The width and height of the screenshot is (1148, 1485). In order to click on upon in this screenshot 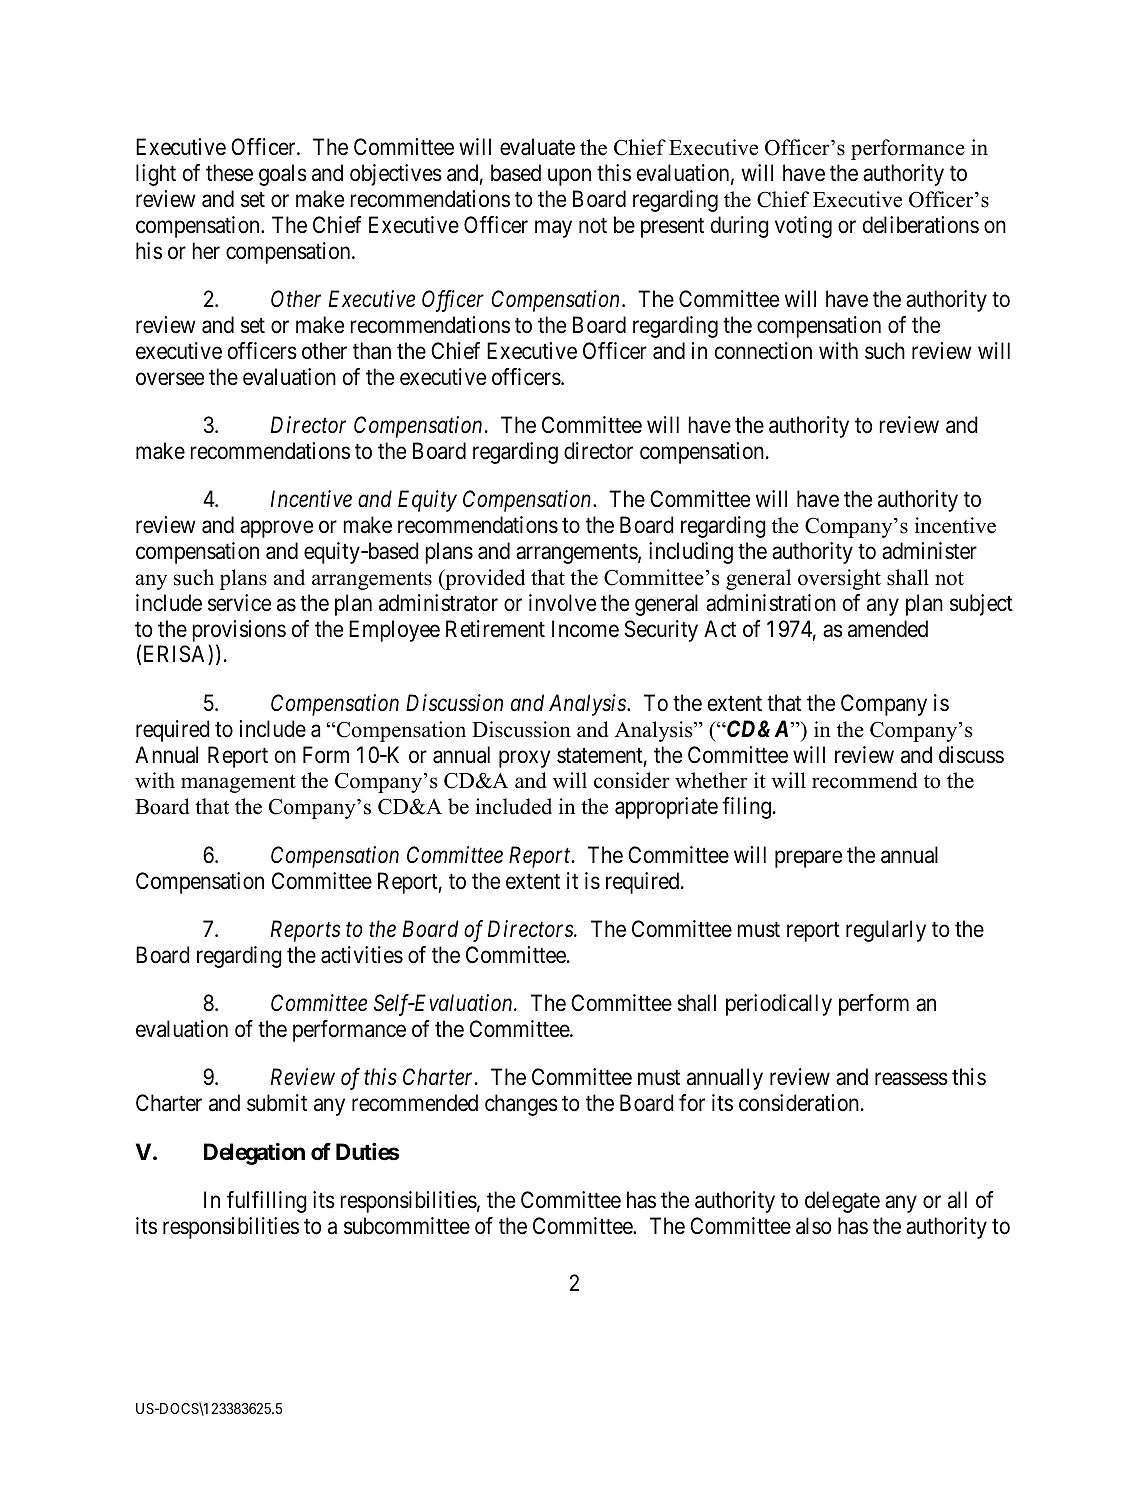, I will do `click(569, 177)`.
